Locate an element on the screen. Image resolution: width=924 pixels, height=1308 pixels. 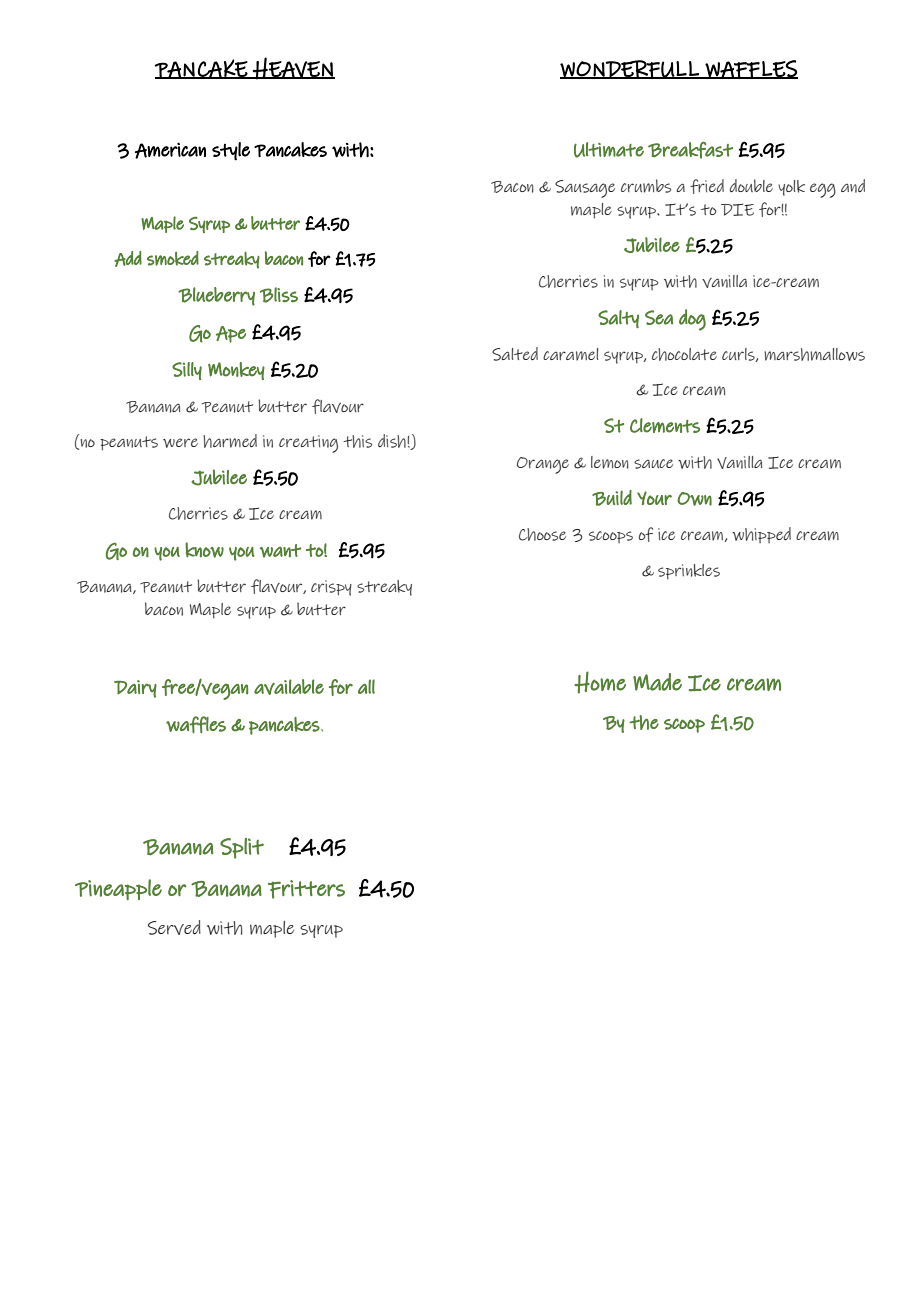
know is located at coordinates (204, 550).
